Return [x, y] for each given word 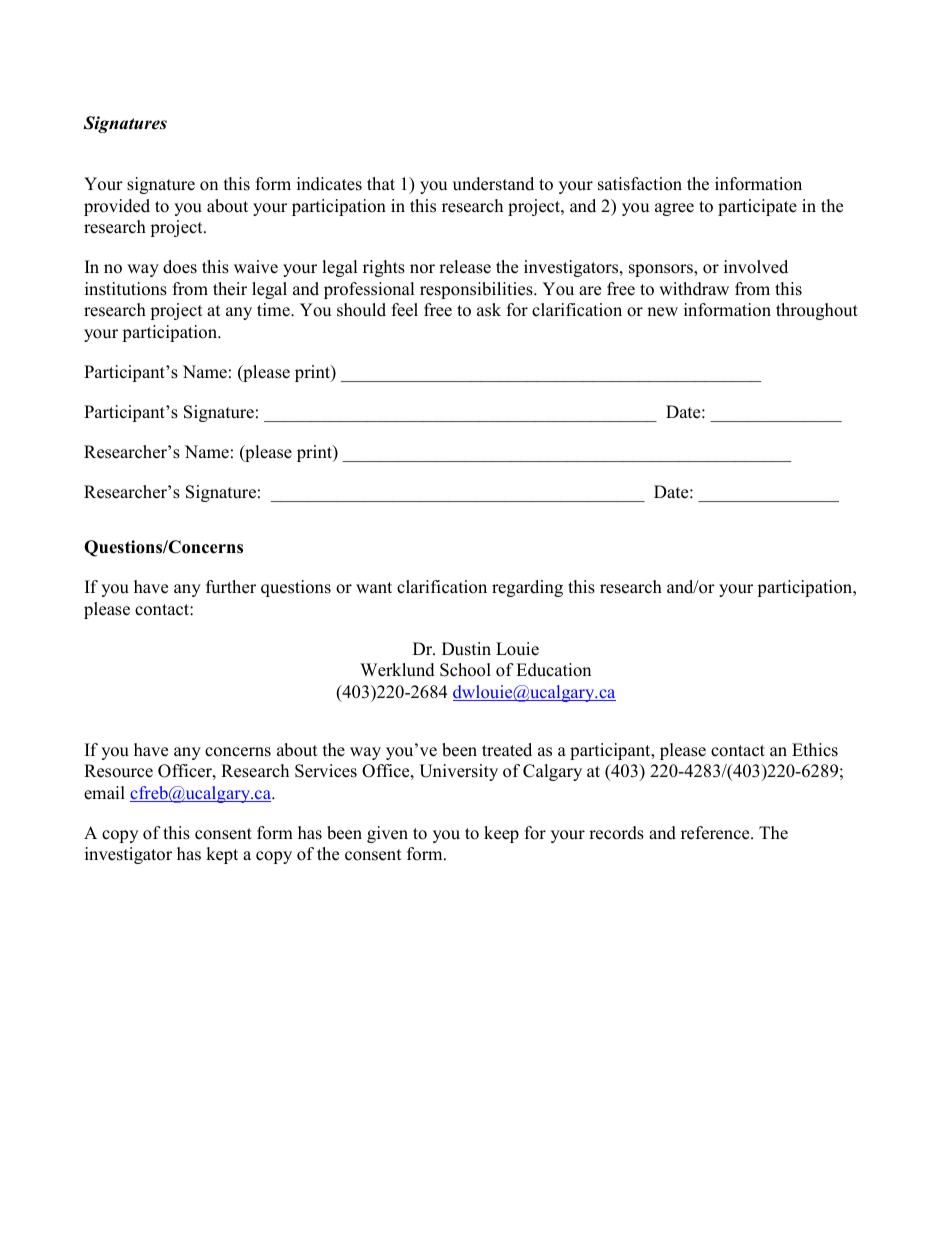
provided [117, 207]
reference [716, 833]
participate [757, 207]
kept [222, 855]
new [662, 312]
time [274, 310]
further [231, 587]
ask [489, 310]
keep [501, 834]
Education [553, 670]
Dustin [466, 649]
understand [493, 184]
